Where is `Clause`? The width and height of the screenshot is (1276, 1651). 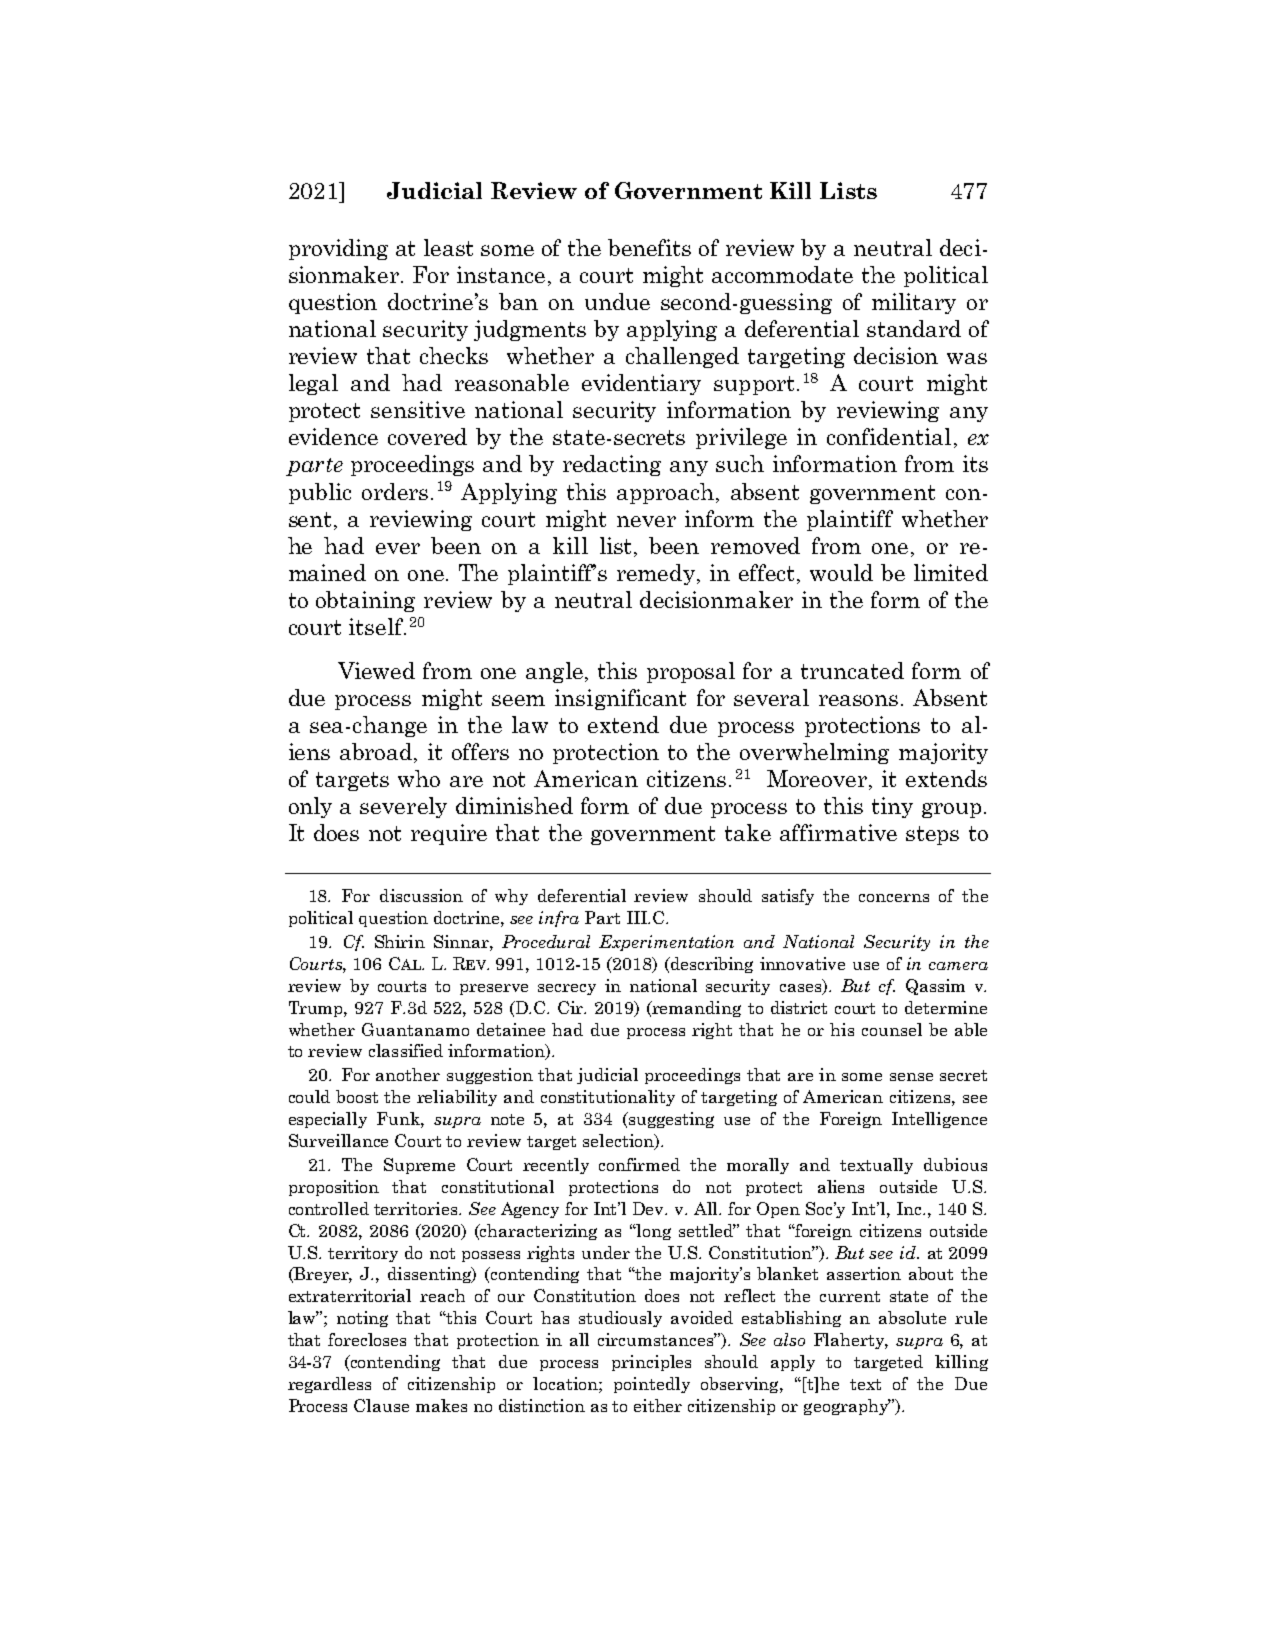 Clause is located at coordinates (381, 1405).
